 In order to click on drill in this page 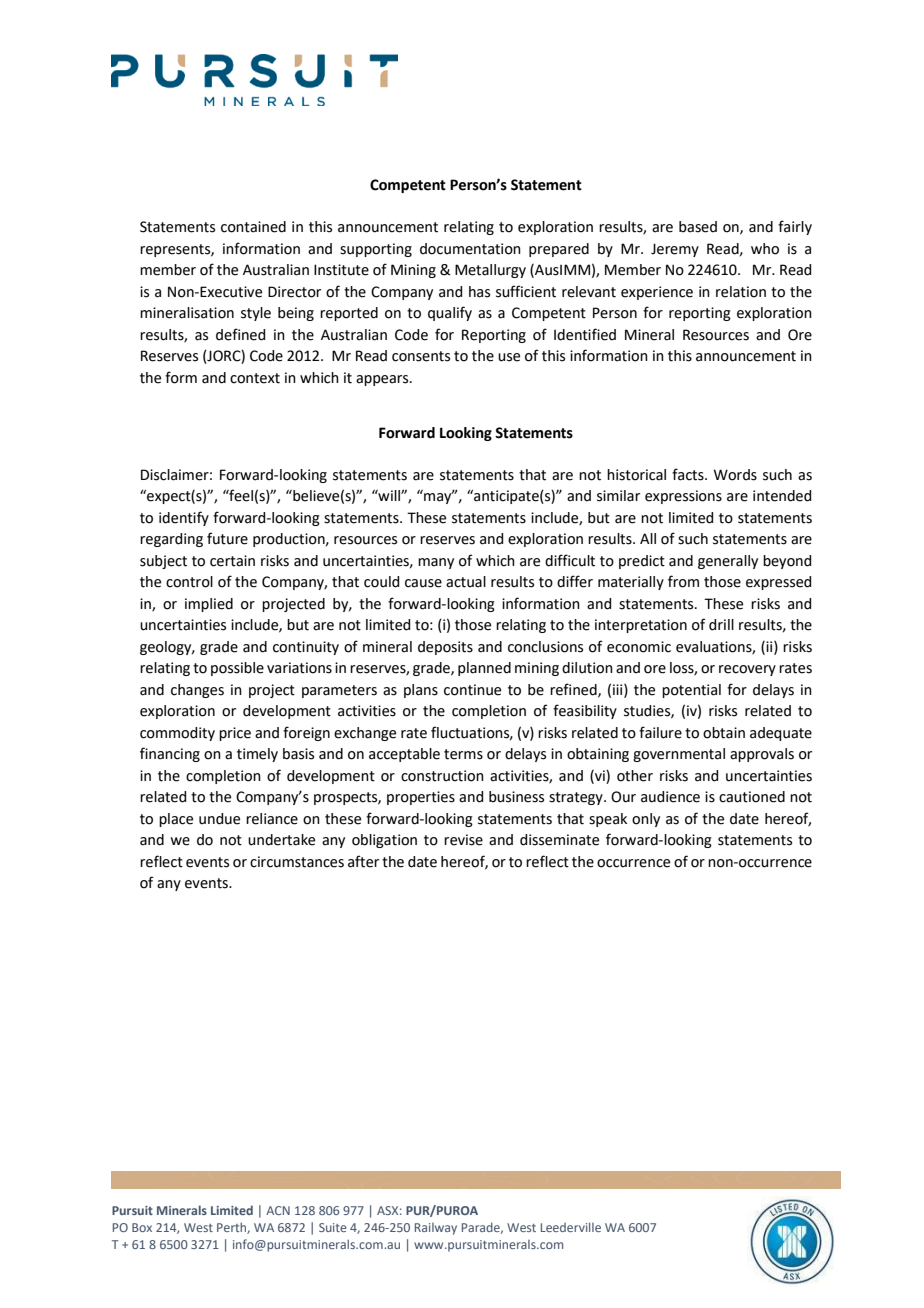, I will do `click(721, 625)`.
